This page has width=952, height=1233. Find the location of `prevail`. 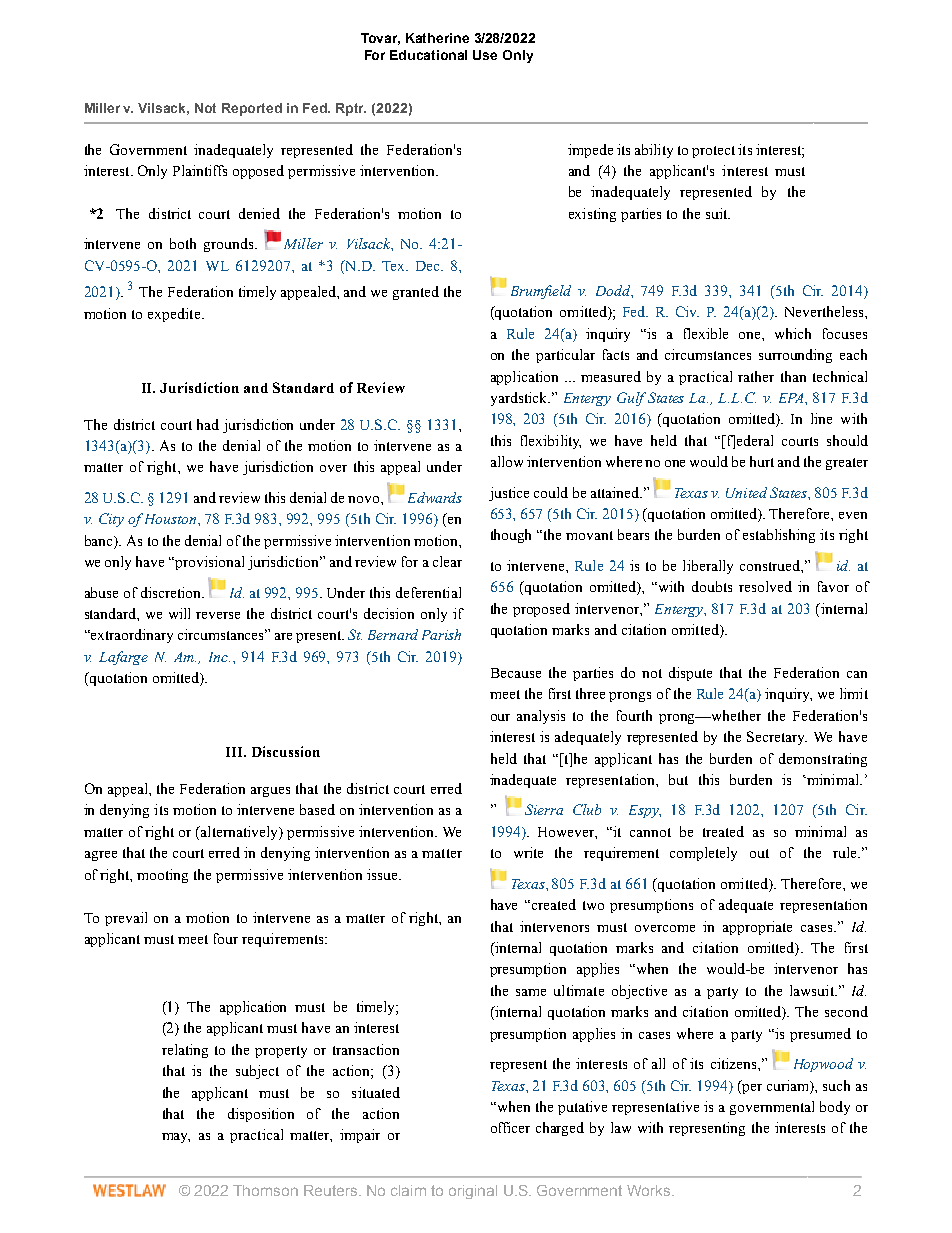

prevail is located at coordinates (126, 919).
